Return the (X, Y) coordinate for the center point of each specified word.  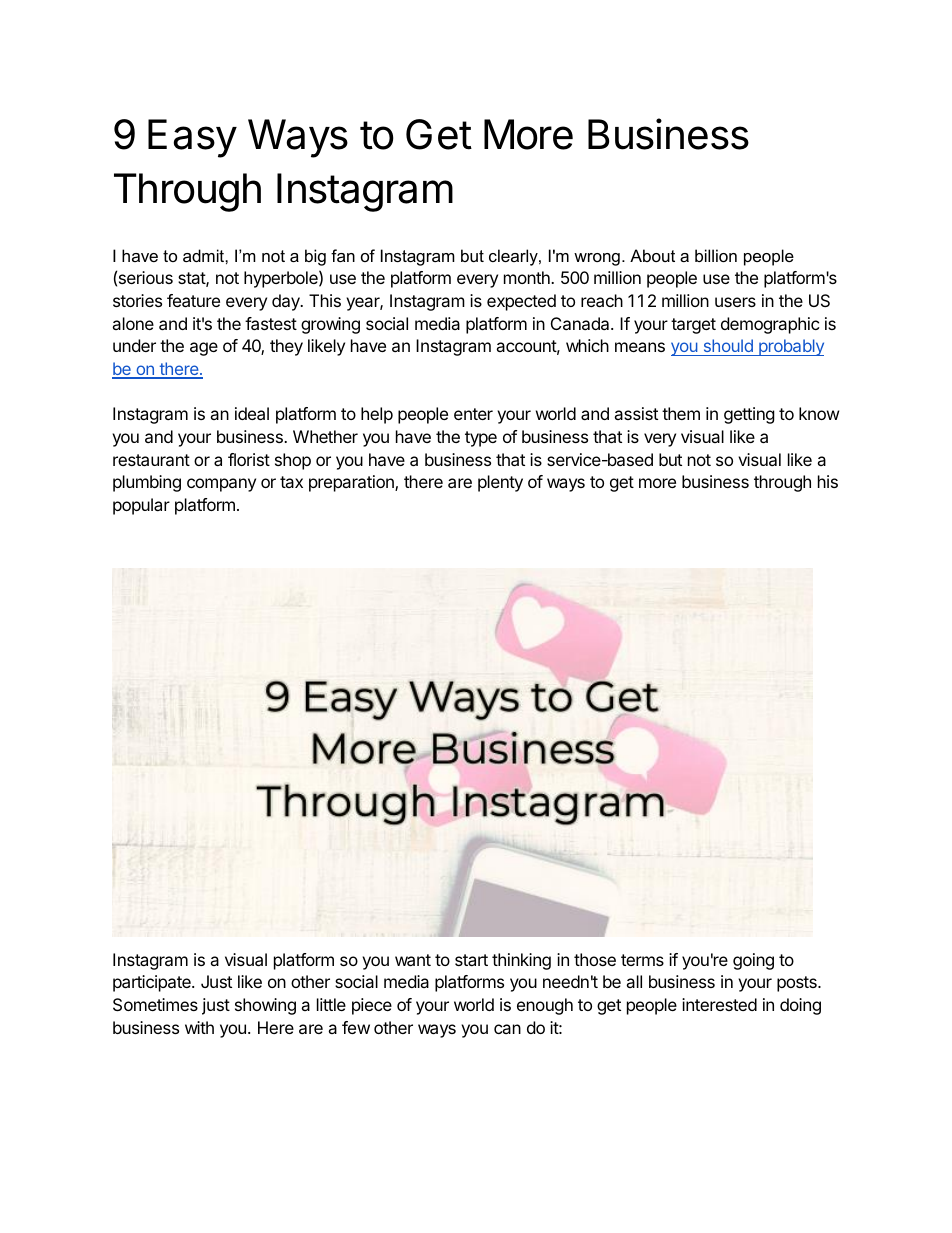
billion (716, 255)
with (199, 1027)
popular (141, 506)
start (471, 960)
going (753, 961)
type (481, 439)
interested (719, 1004)
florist (249, 459)
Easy (192, 138)
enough (545, 1006)
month (528, 277)
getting (749, 415)
